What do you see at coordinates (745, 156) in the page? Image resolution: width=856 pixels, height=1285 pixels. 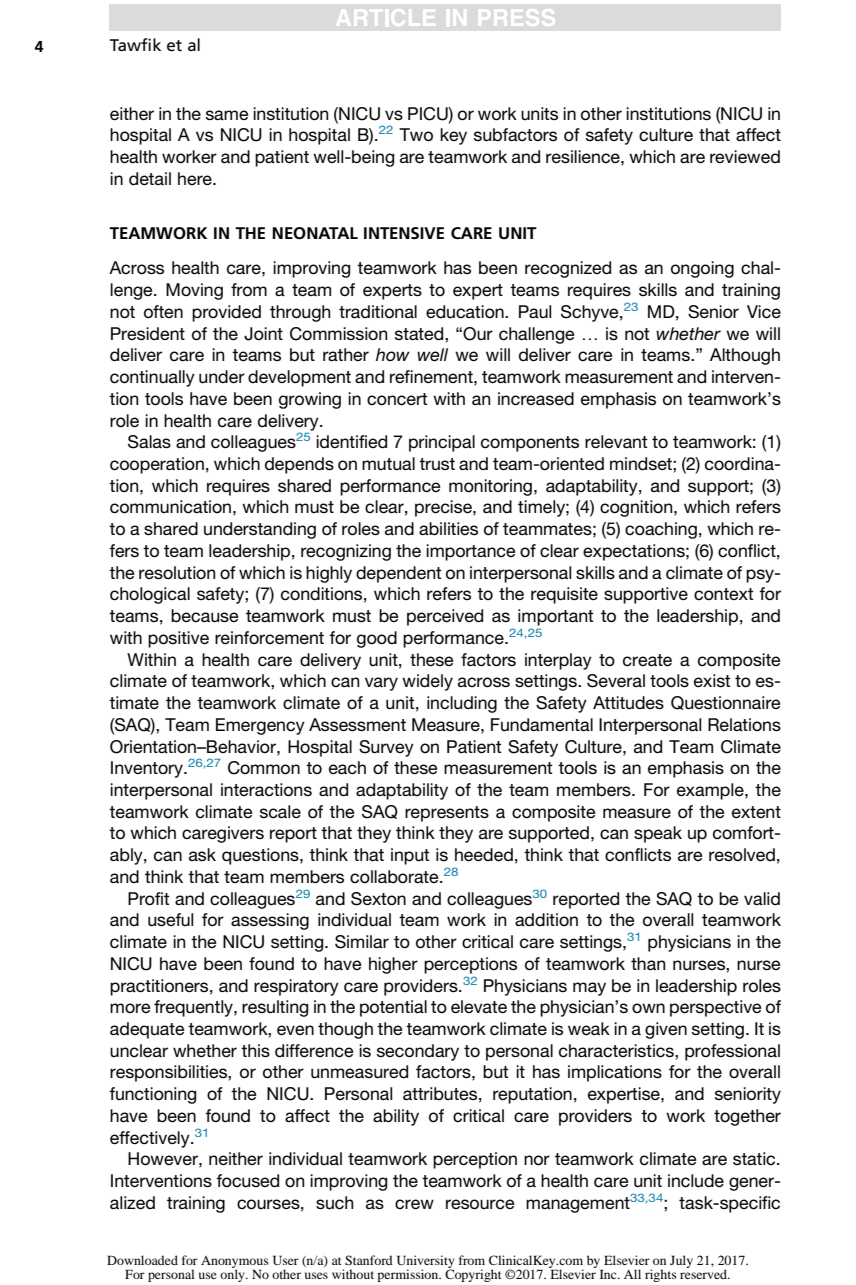 I see `reviewed` at bounding box center [745, 156].
